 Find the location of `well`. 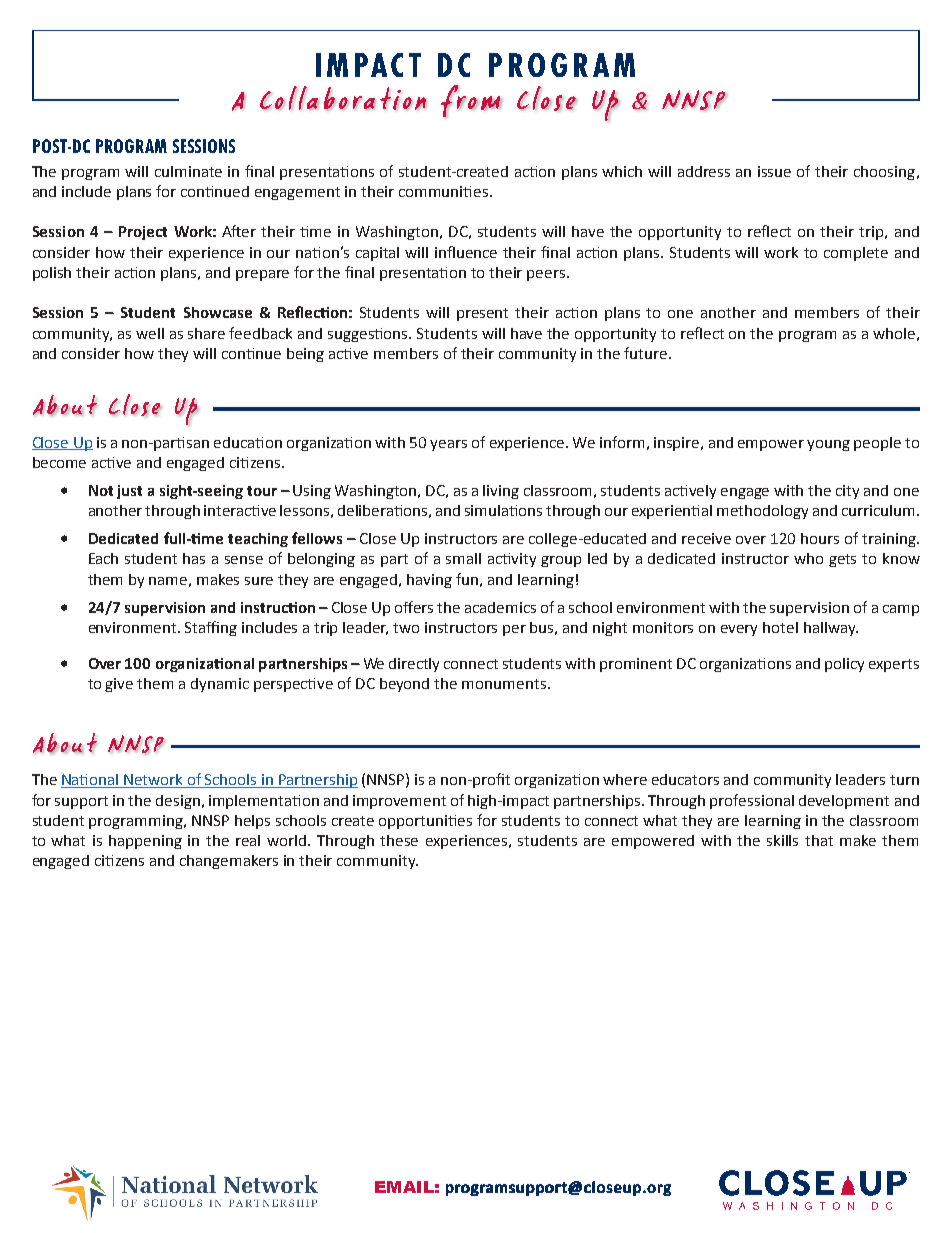

well is located at coordinates (150, 333).
